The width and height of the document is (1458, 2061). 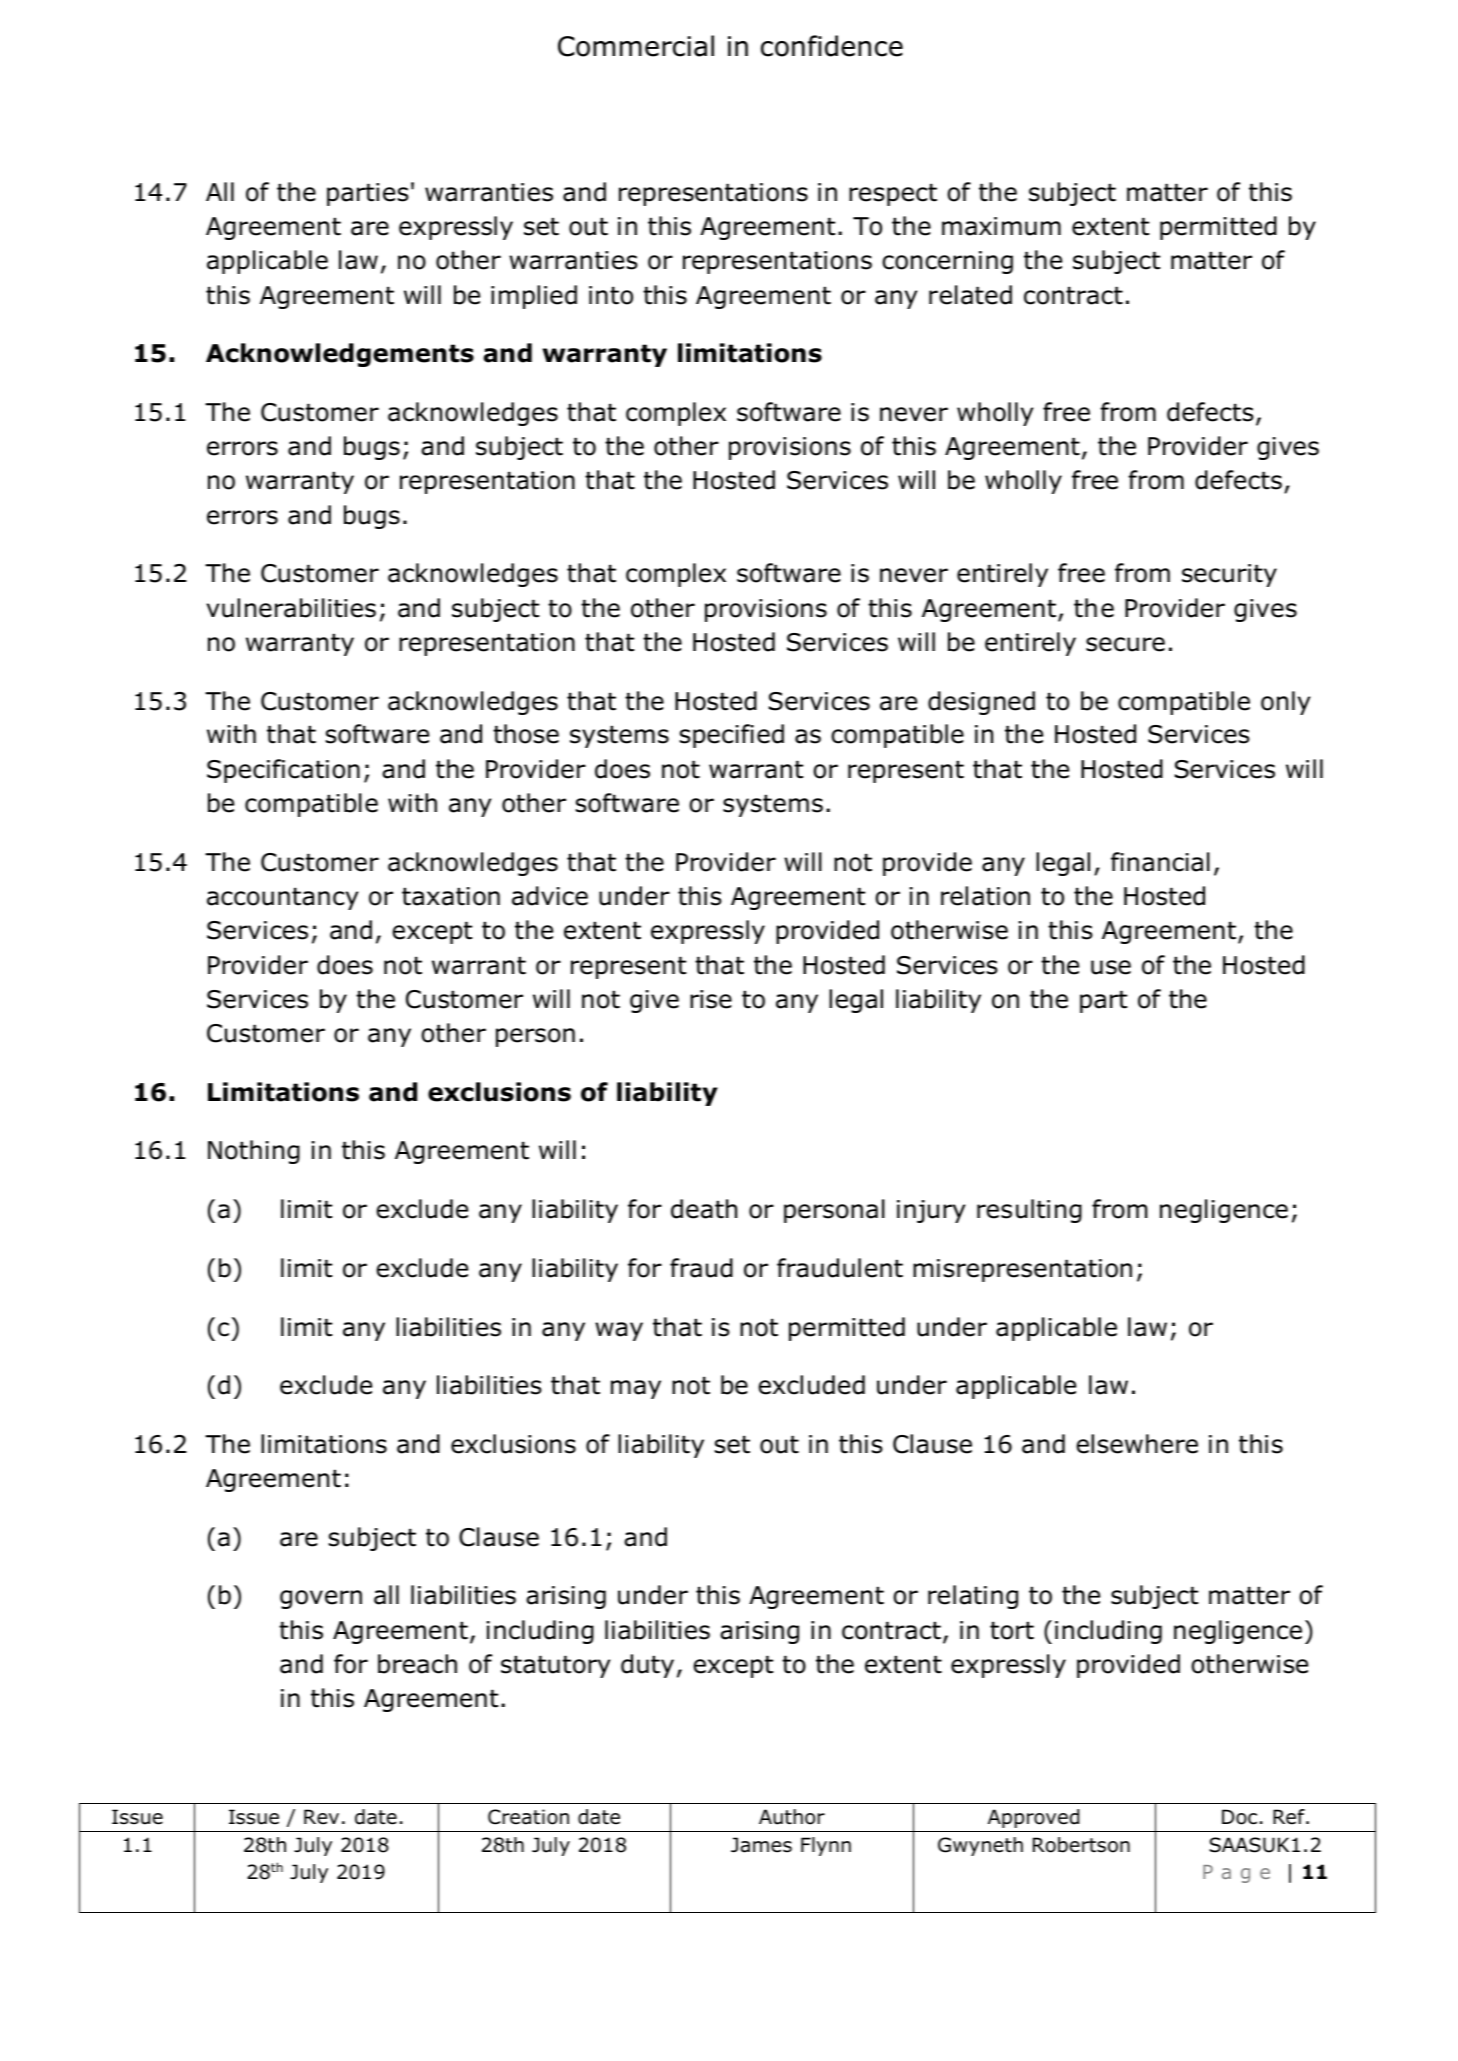 What do you see at coordinates (711, 999) in the document?
I see `rise` at bounding box center [711, 999].
